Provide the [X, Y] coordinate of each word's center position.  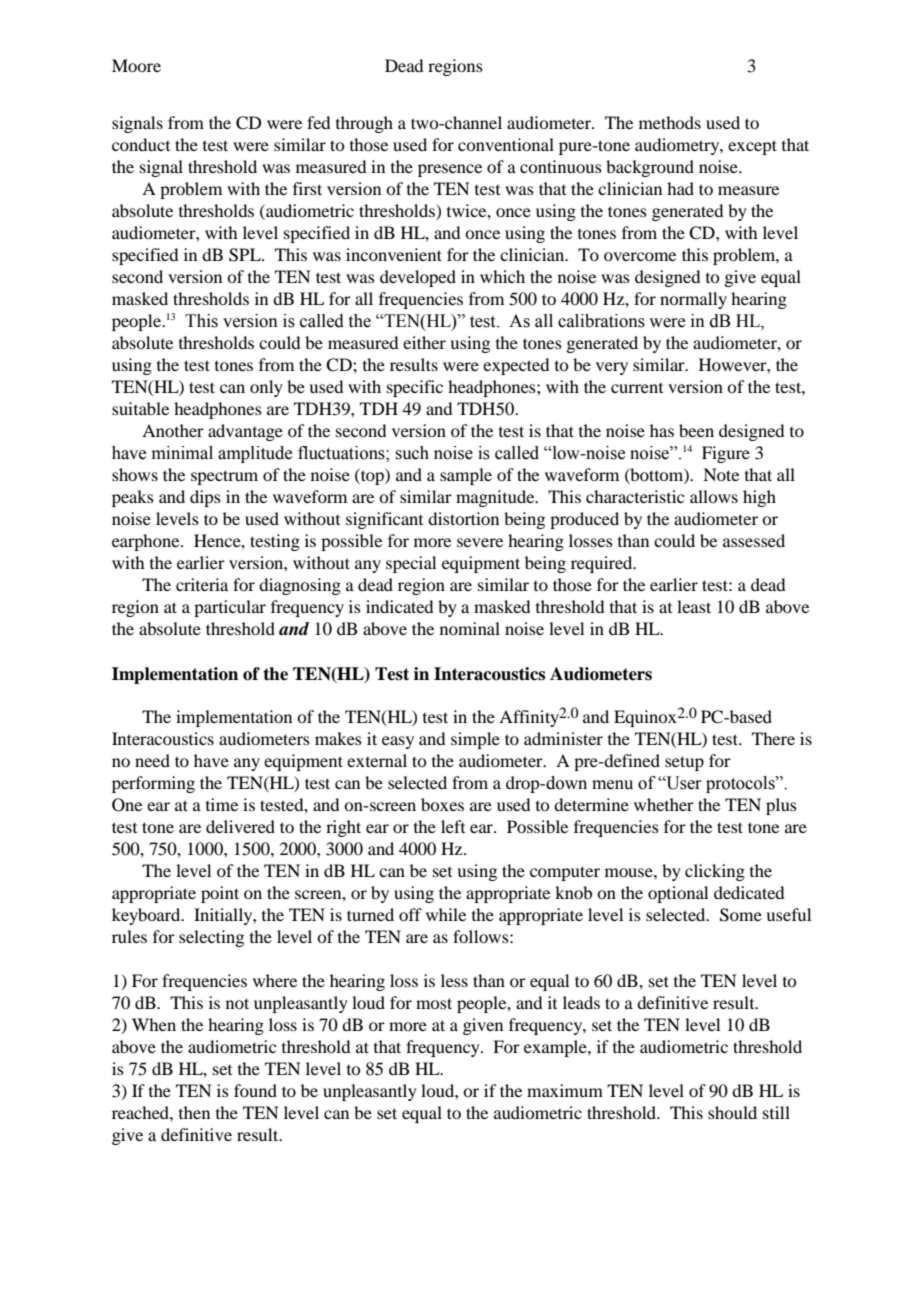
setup [684, 763]
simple [475, 740]
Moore [136, 65]
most [434, 1003]
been [696, 430]
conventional [506, 144]
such [412, 453]
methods [670, 122]
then [194, 1112]
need [152, 760]
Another [173, 430]
